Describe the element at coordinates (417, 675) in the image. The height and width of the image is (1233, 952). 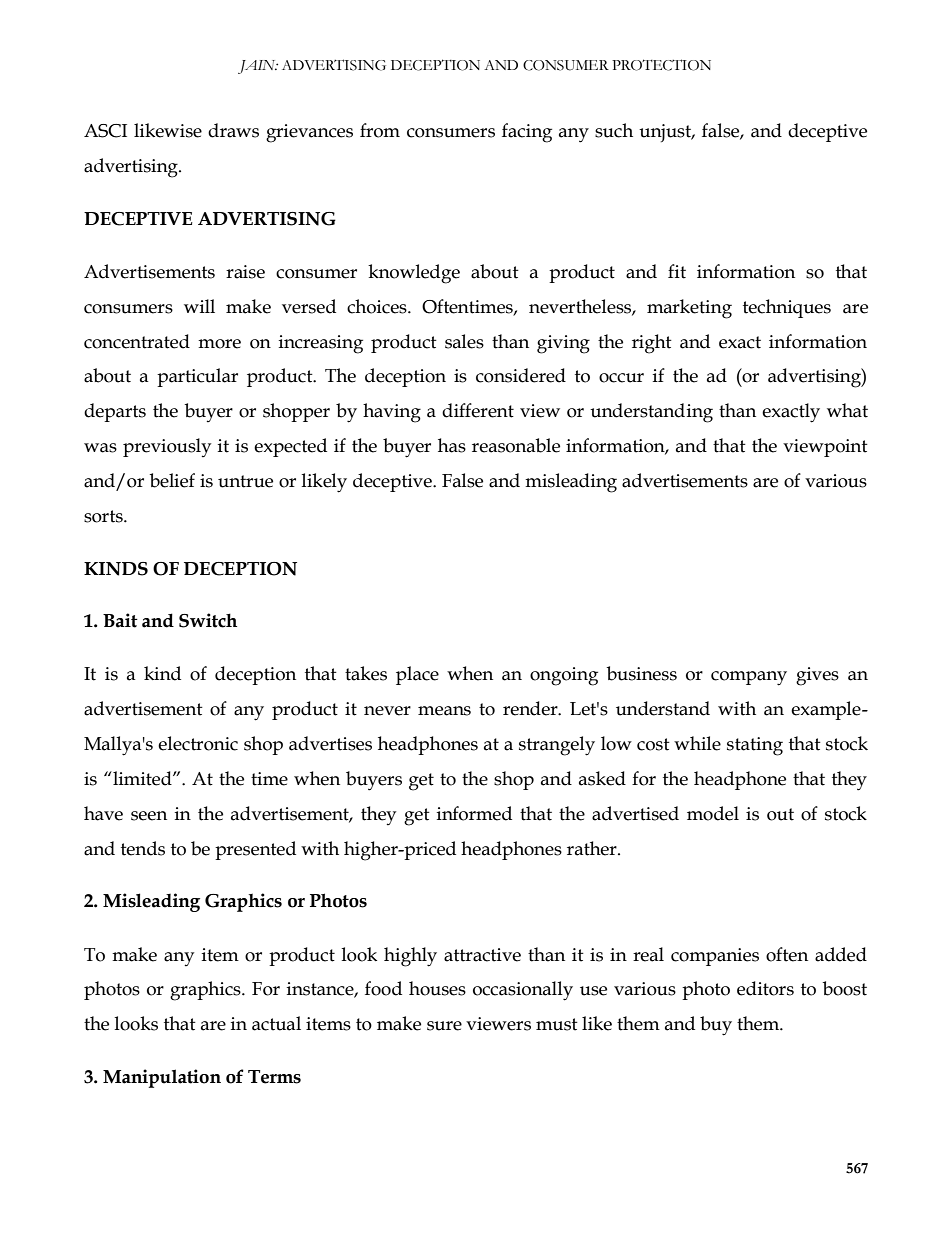
I see `place` at that location.
